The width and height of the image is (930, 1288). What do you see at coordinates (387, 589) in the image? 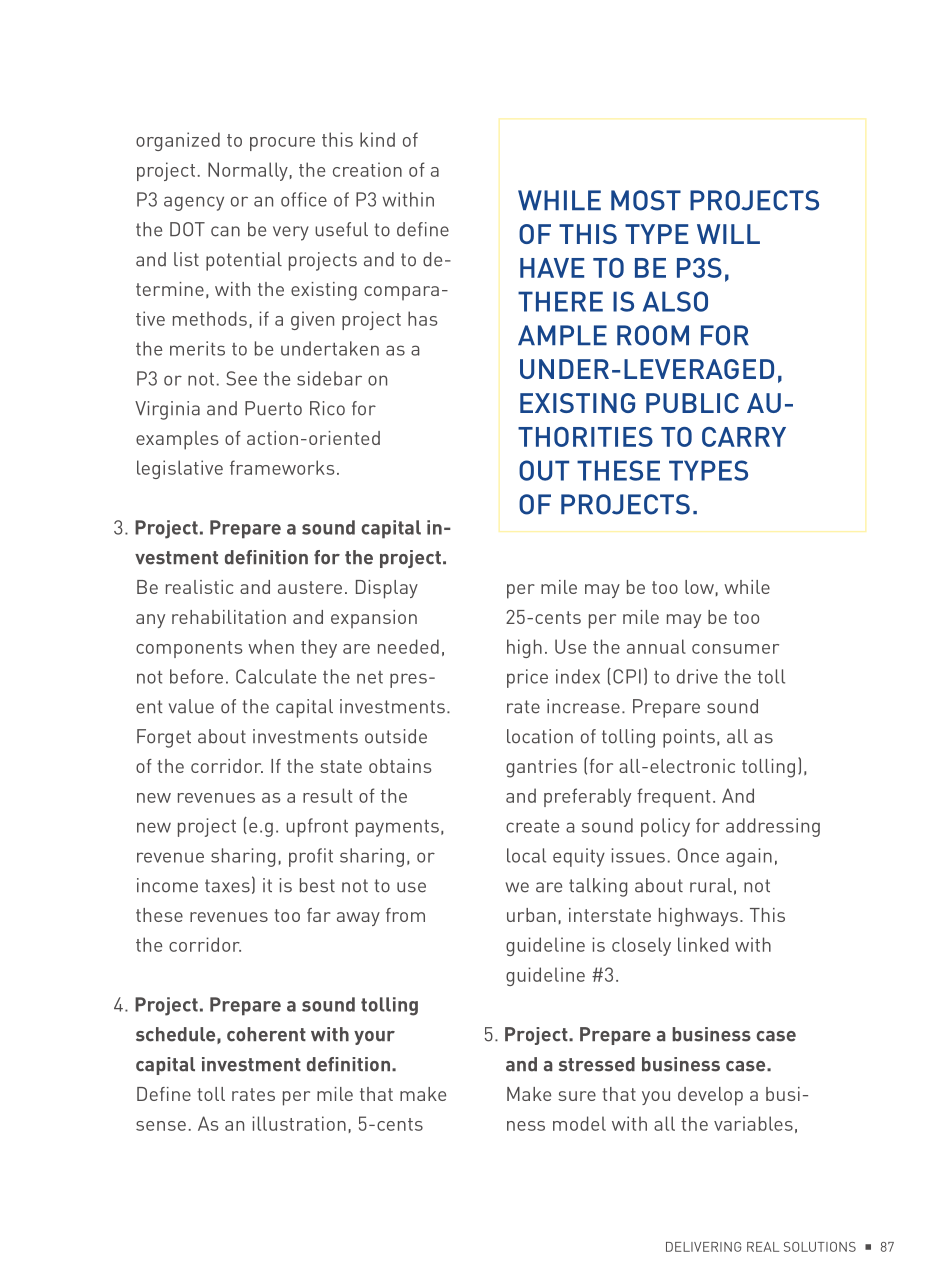
I see `Display` at bounding box center [387, 589].
